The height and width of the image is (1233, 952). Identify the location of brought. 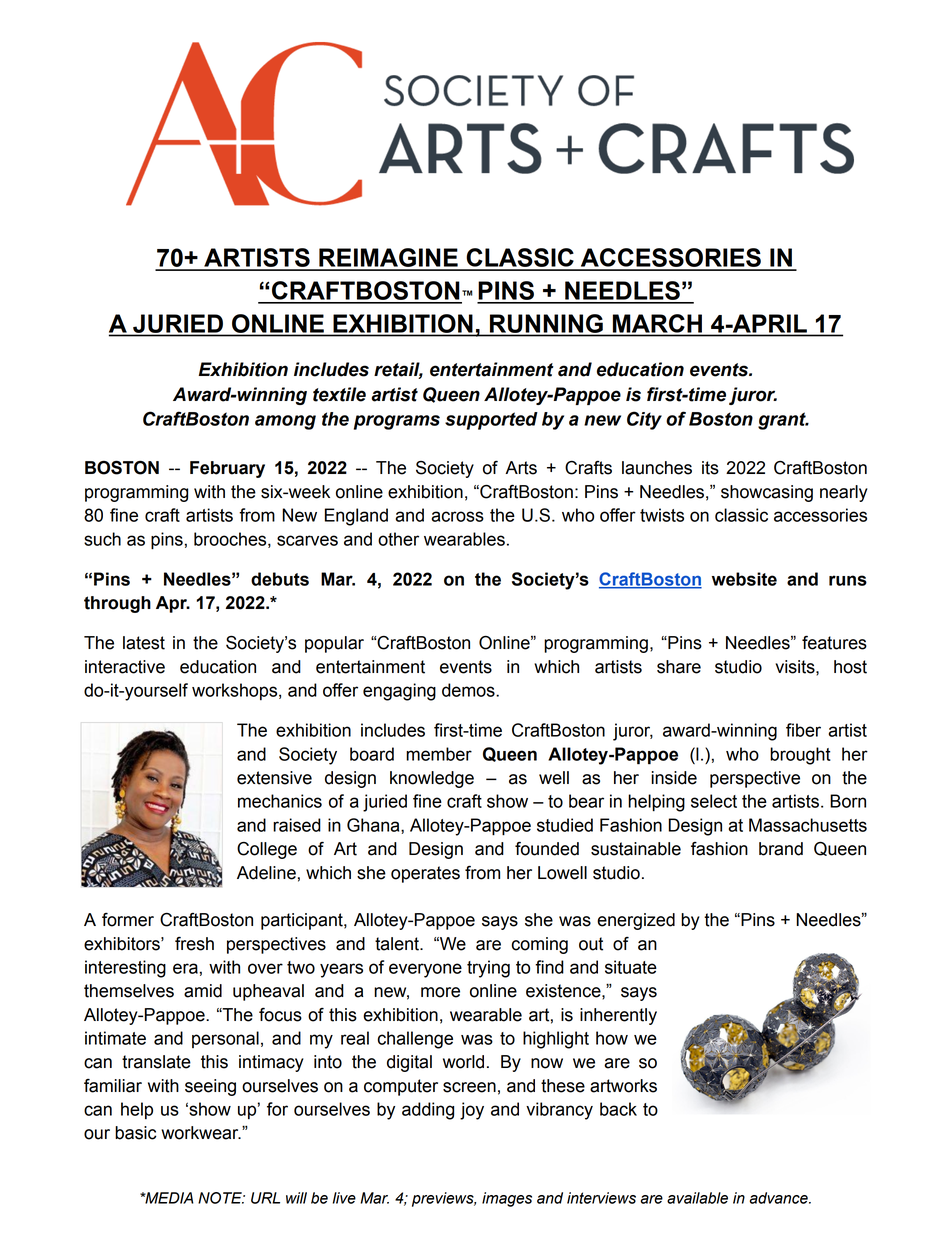
(800, 756).
